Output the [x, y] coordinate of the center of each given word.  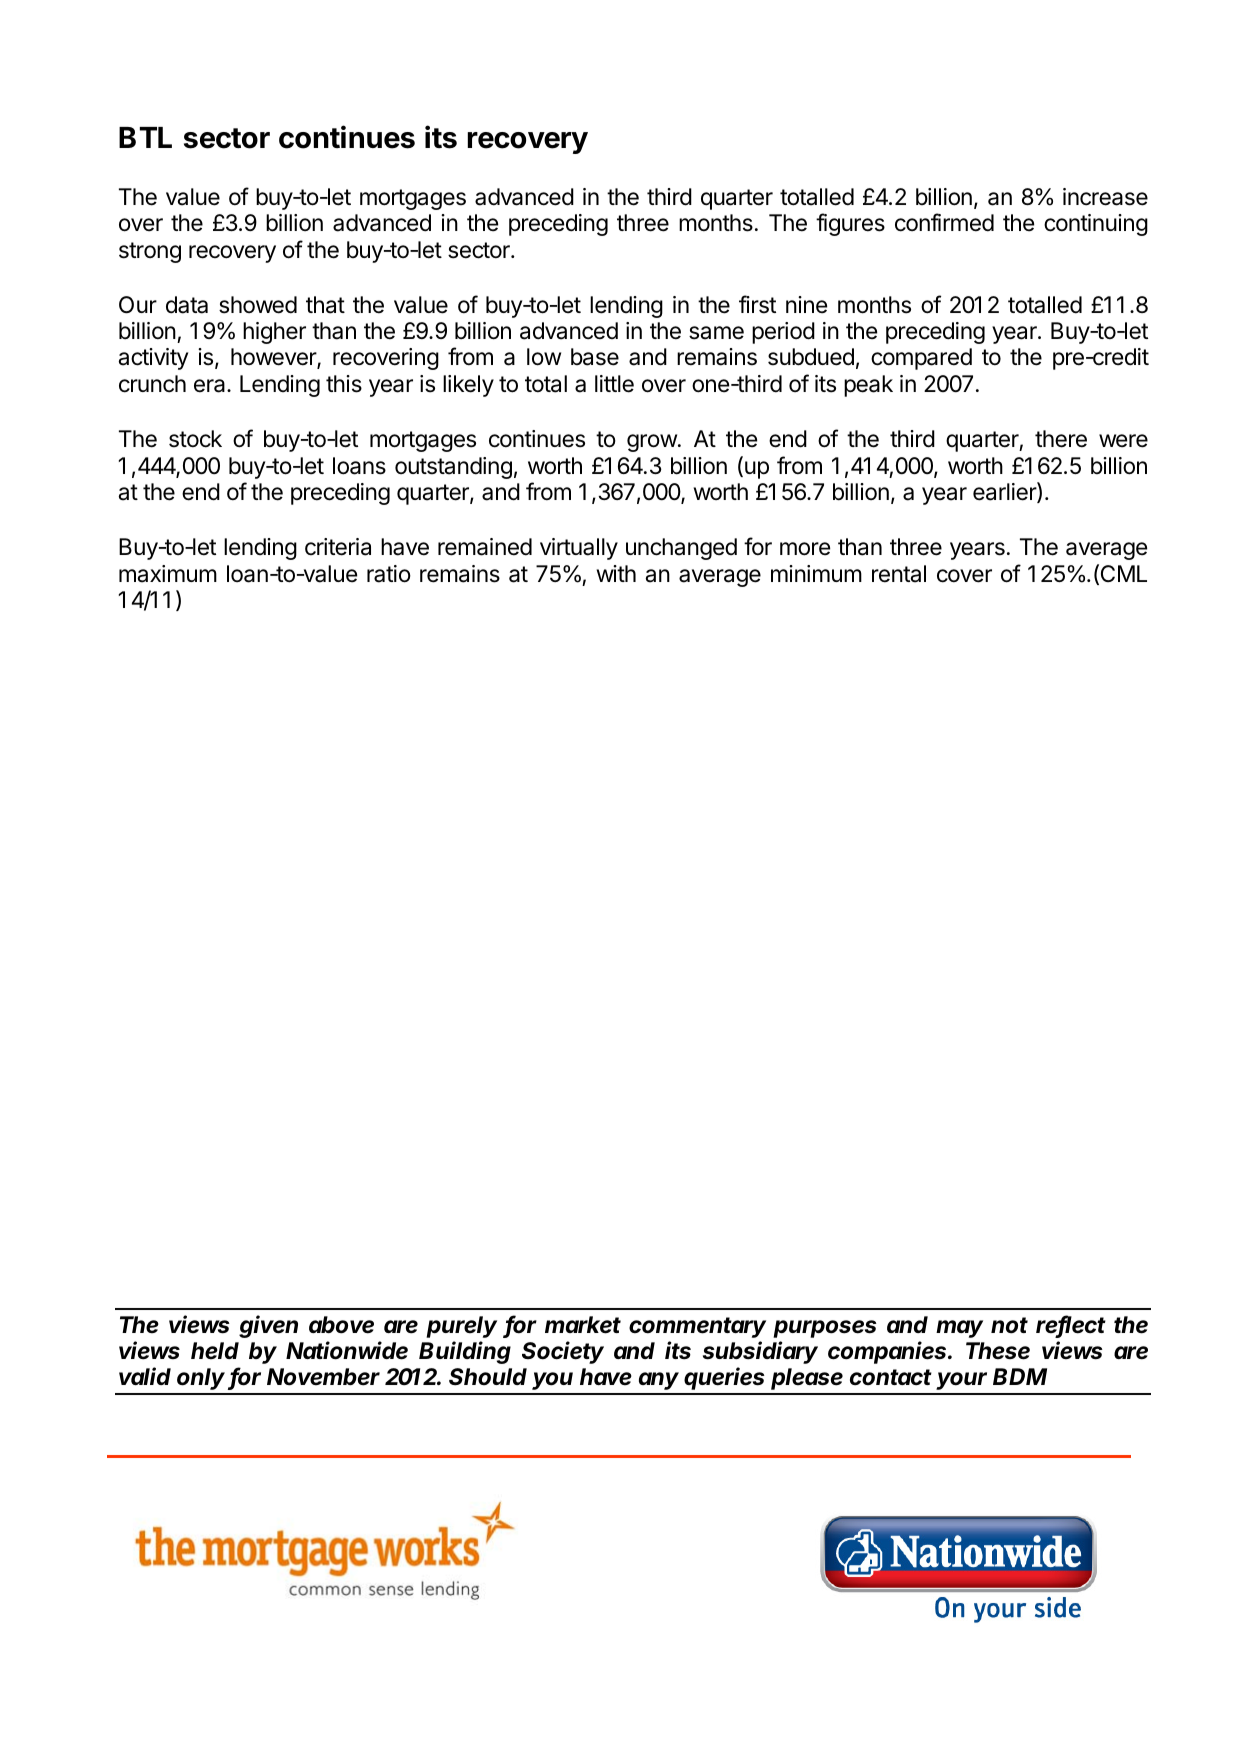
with [616, 573]
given [268, 1326]
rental [899, 574]
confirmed [944, 222]
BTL [145, 137]
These [998, 1351]
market [583, 1325]
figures [850, 224]
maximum [168, 574]
